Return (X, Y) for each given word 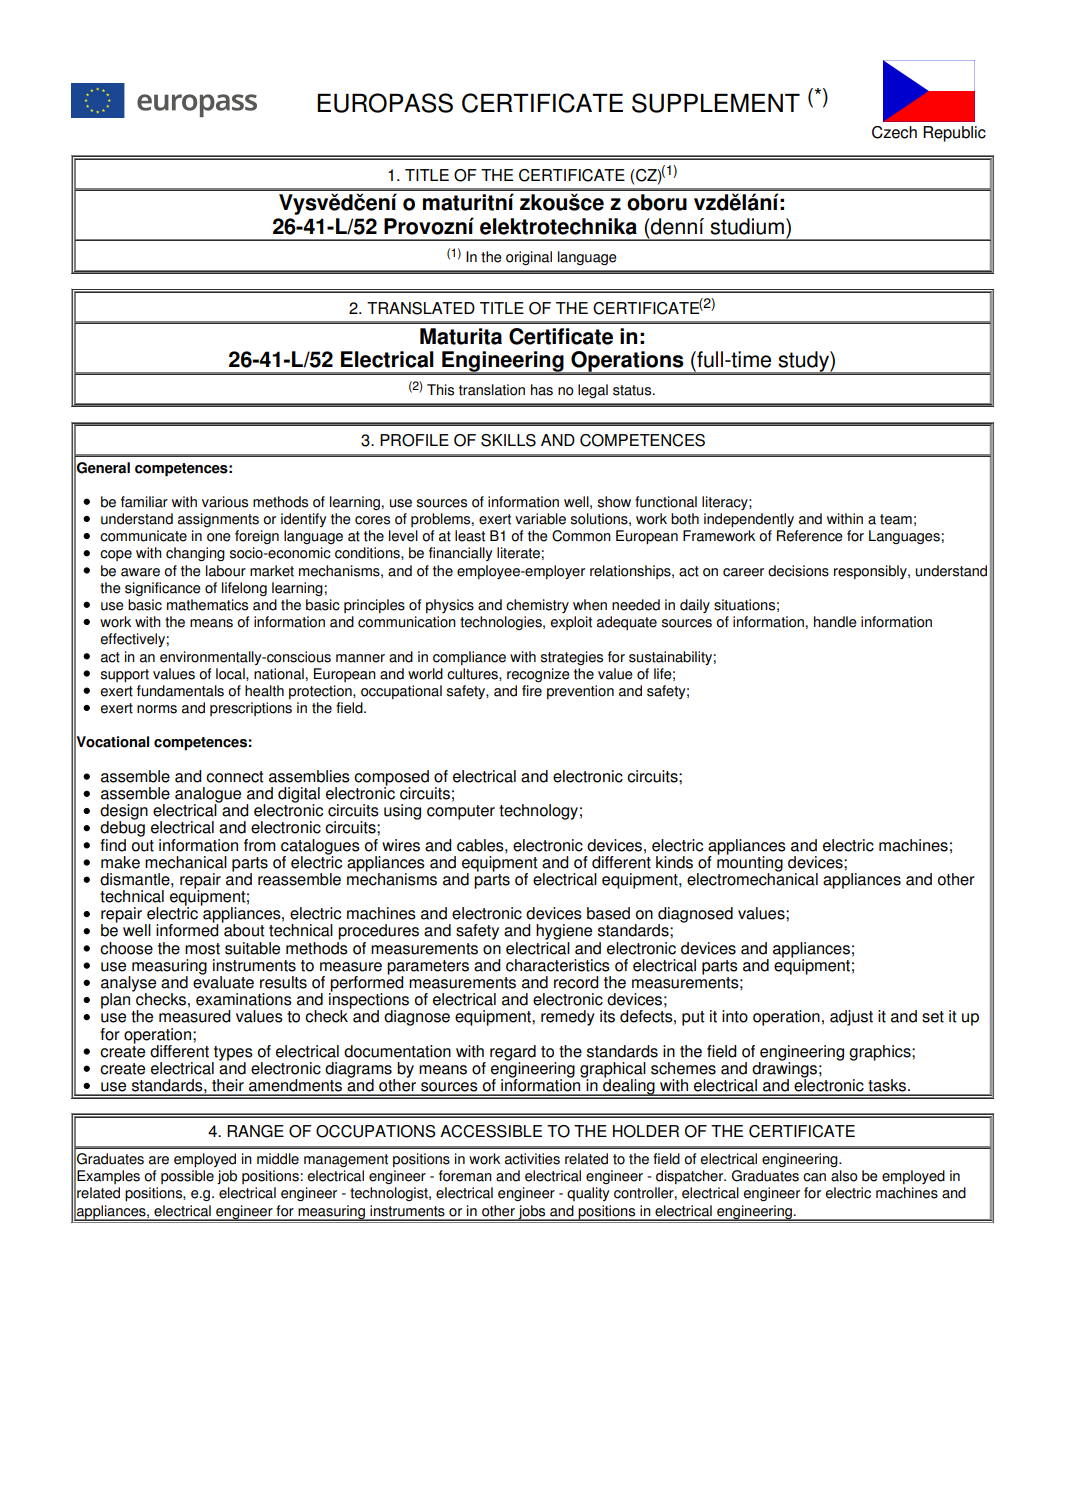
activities (532, 1159)
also (844, 1176)
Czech (894, 132)
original (529, 258)
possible (187, 1177)
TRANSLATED (421, 308)
